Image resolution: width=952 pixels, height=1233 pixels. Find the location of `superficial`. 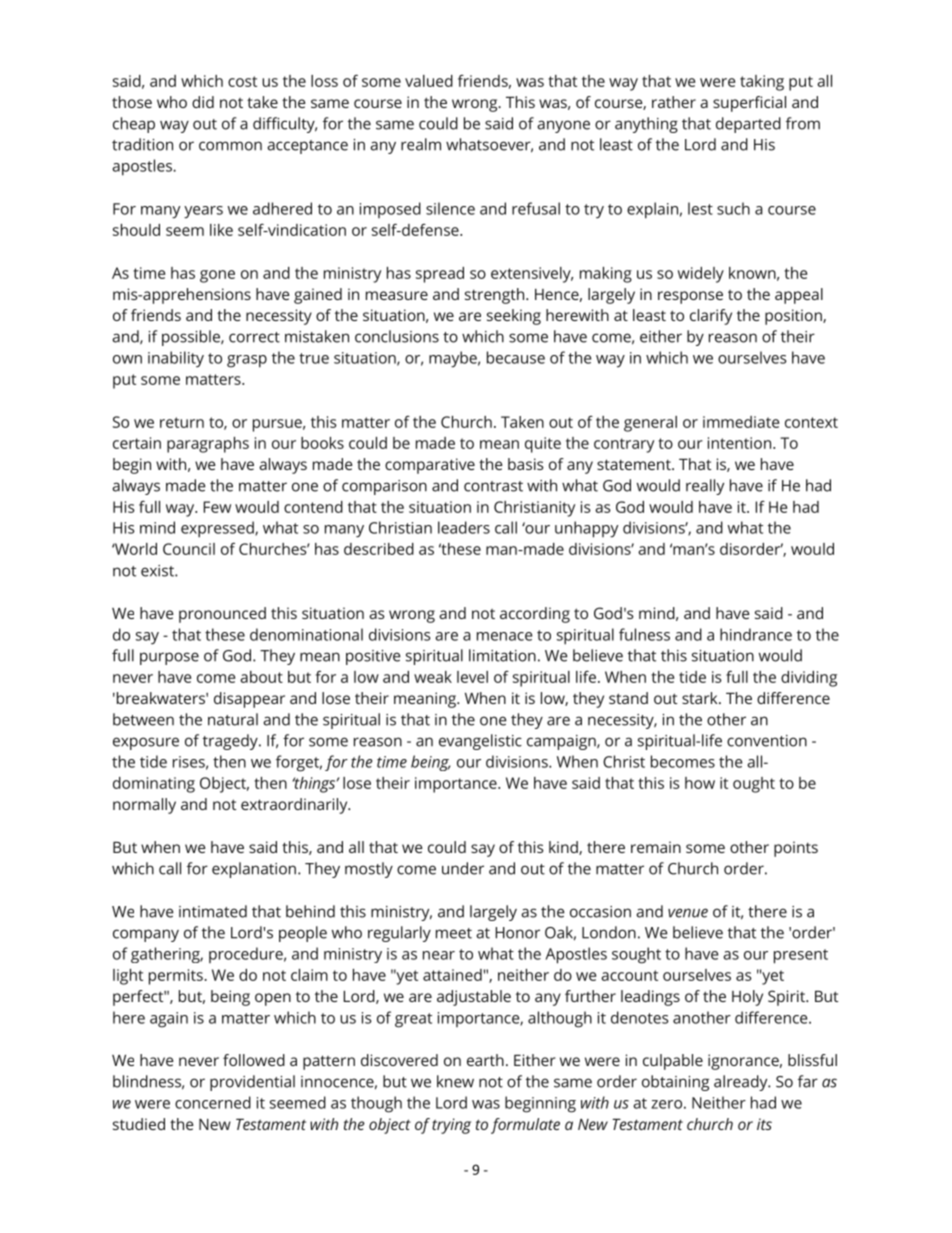

superficial is located at coordinates (749, 104).
